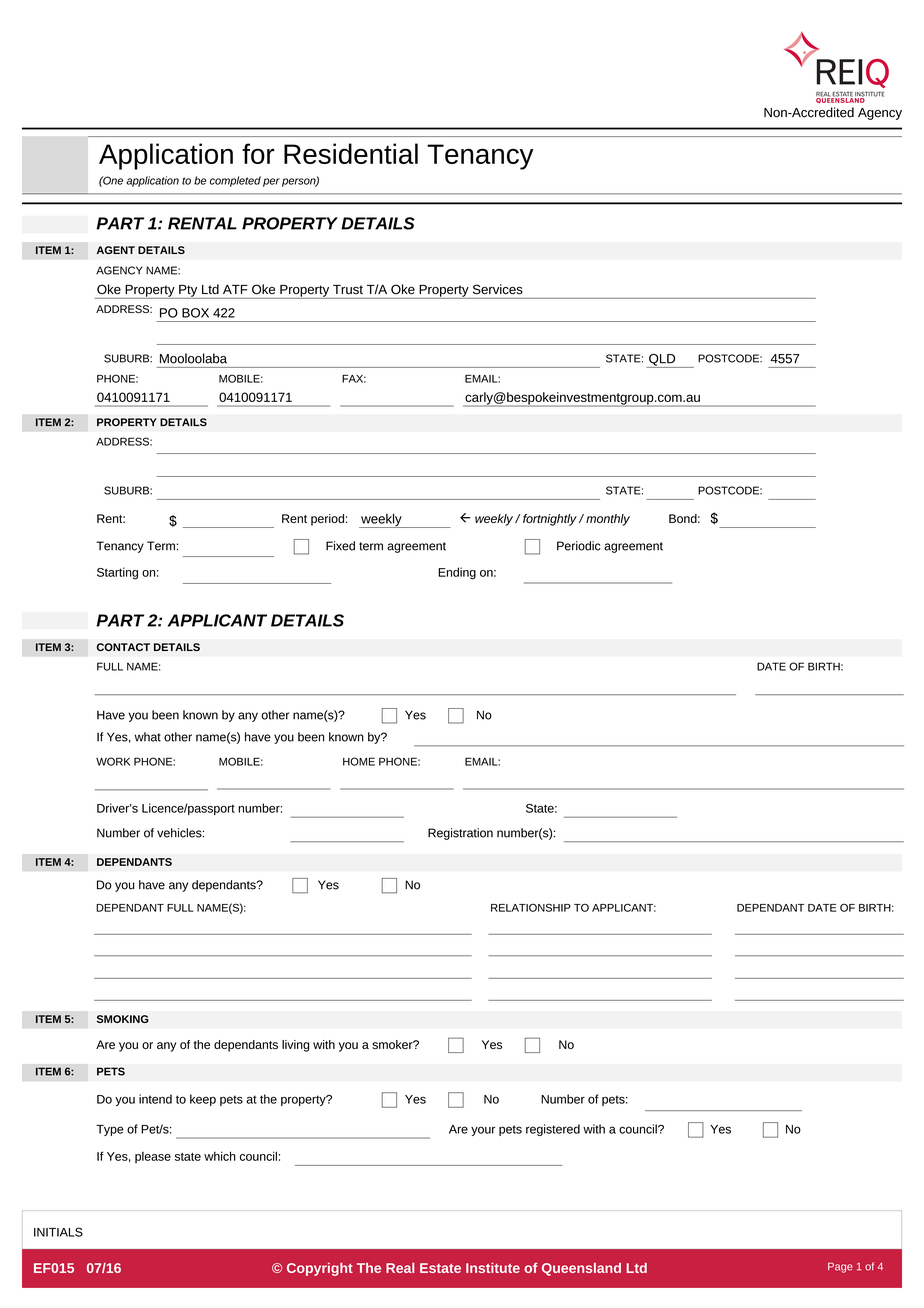  I want to click on Residential, so click(351, 153).
